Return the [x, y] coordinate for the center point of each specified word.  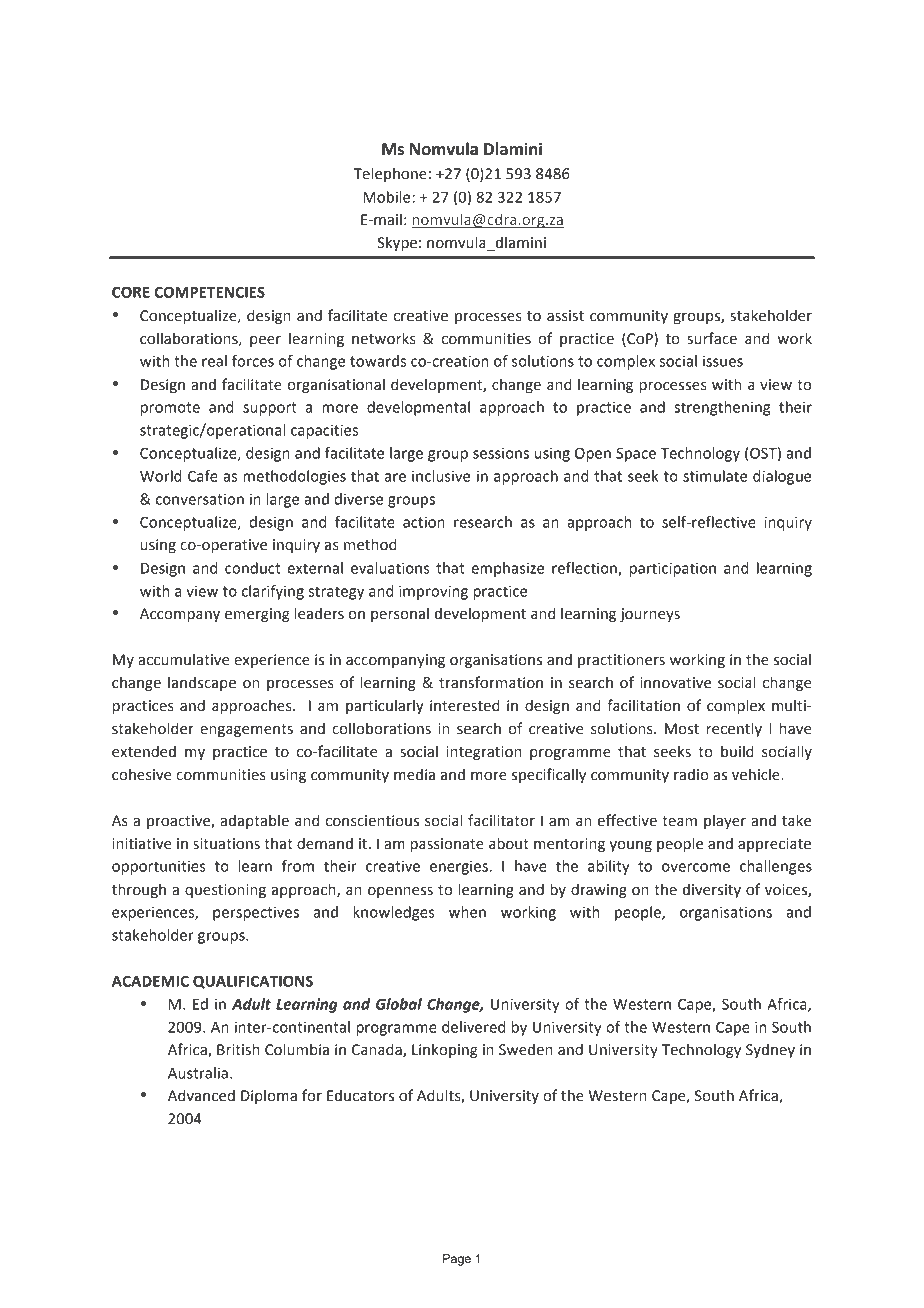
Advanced [201, 1095]
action [424, 522]
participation [673, 569]
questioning [225, 891]
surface [712, 338]
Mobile [388, 197]
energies [460, 867]
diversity [712, 891]
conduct [252, 568]
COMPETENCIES [209, 292]
